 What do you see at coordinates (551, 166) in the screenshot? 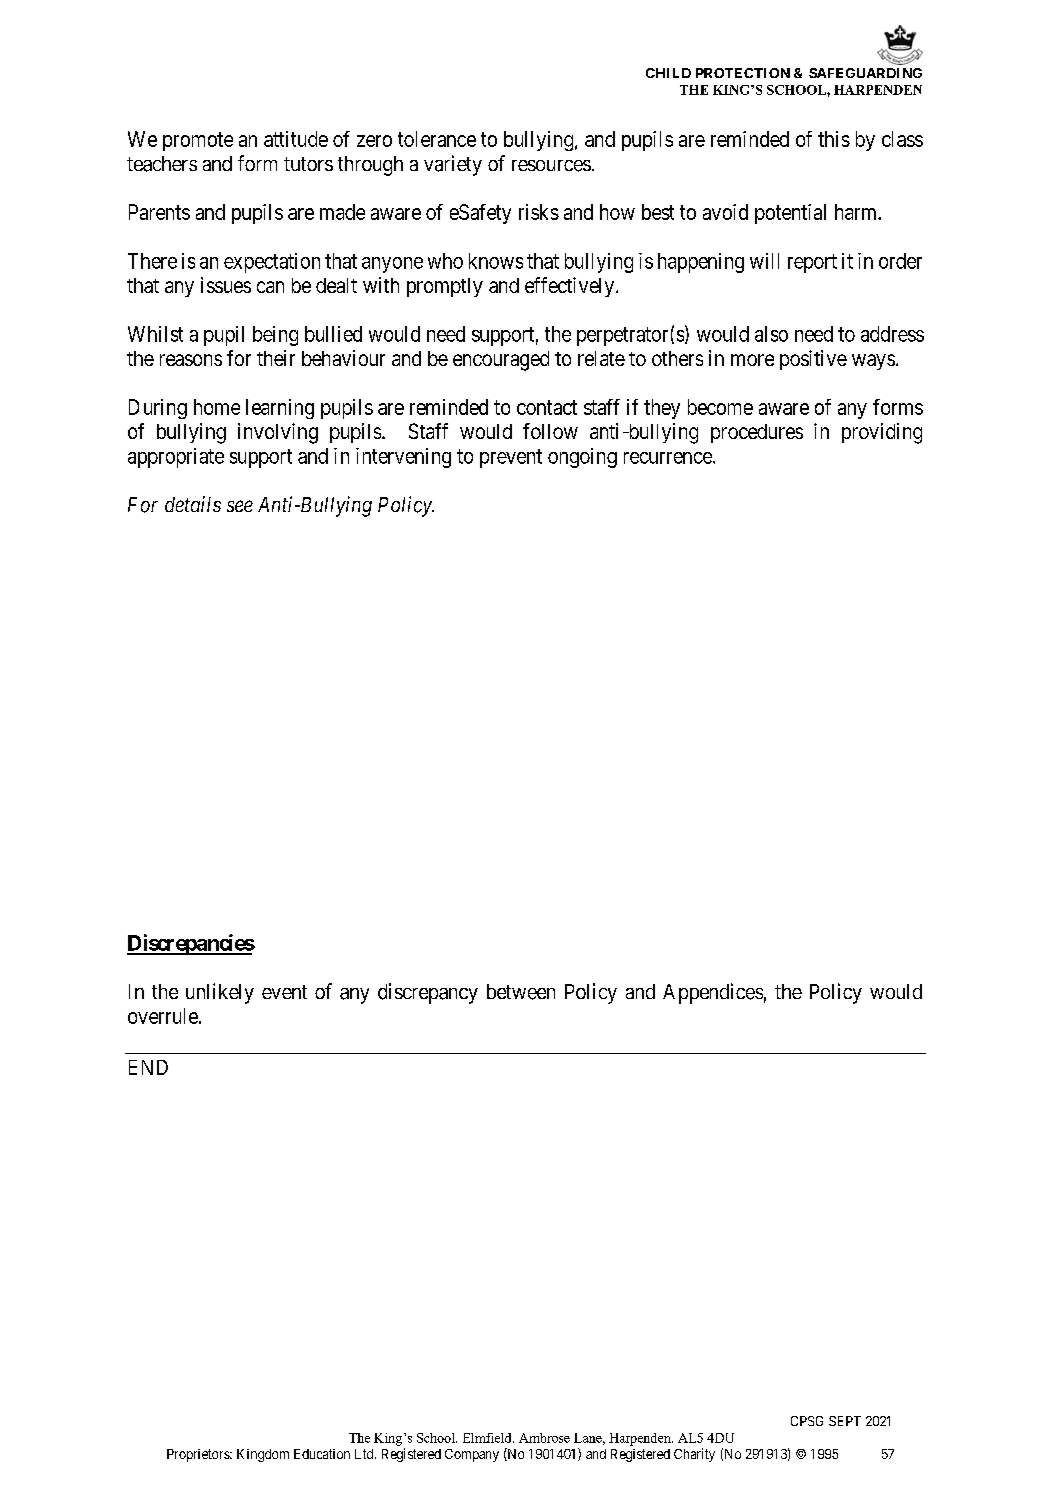
I see `resources` at bounding box center [551, 166].
